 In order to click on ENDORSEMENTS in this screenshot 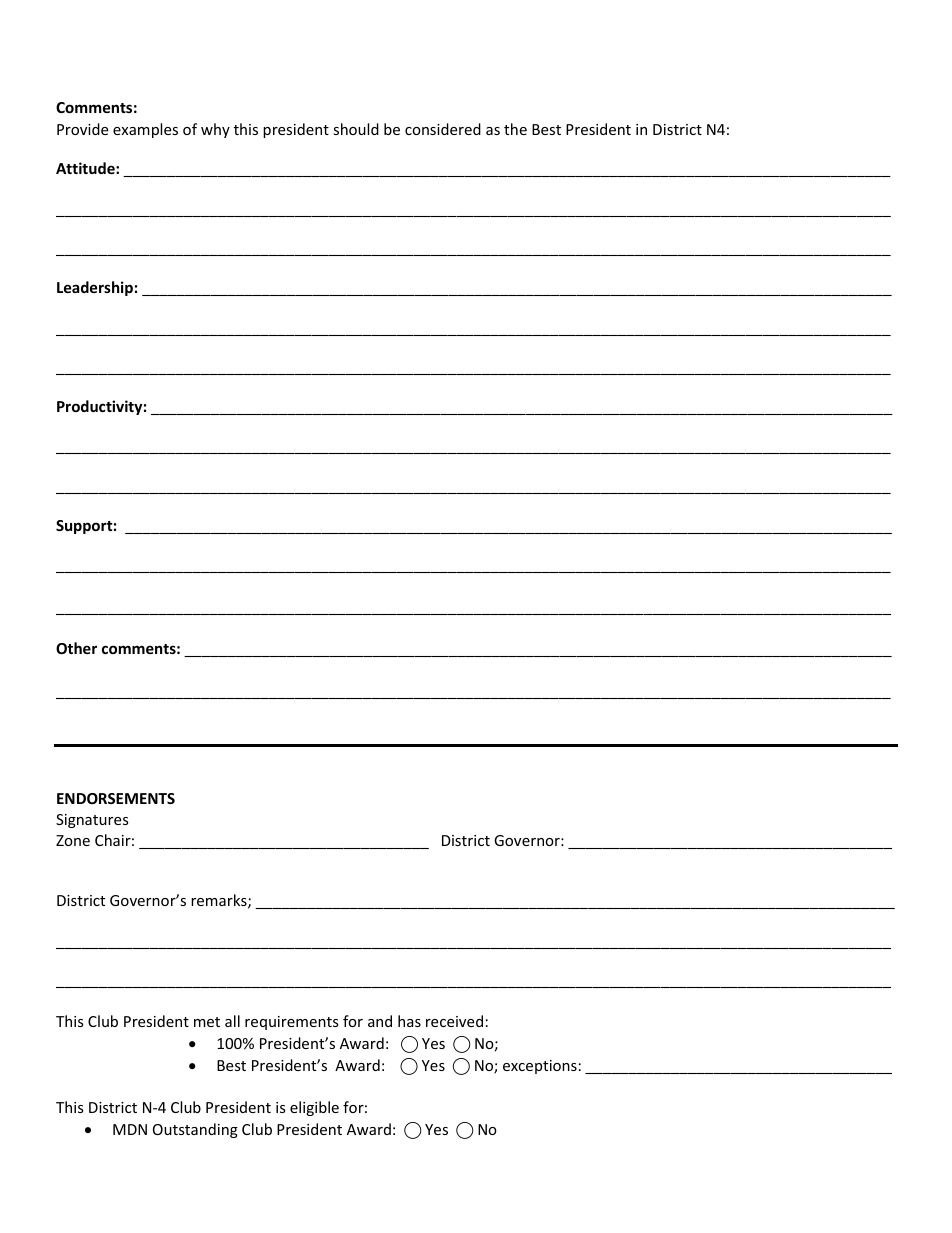, I will do `click(116, 798)`.
